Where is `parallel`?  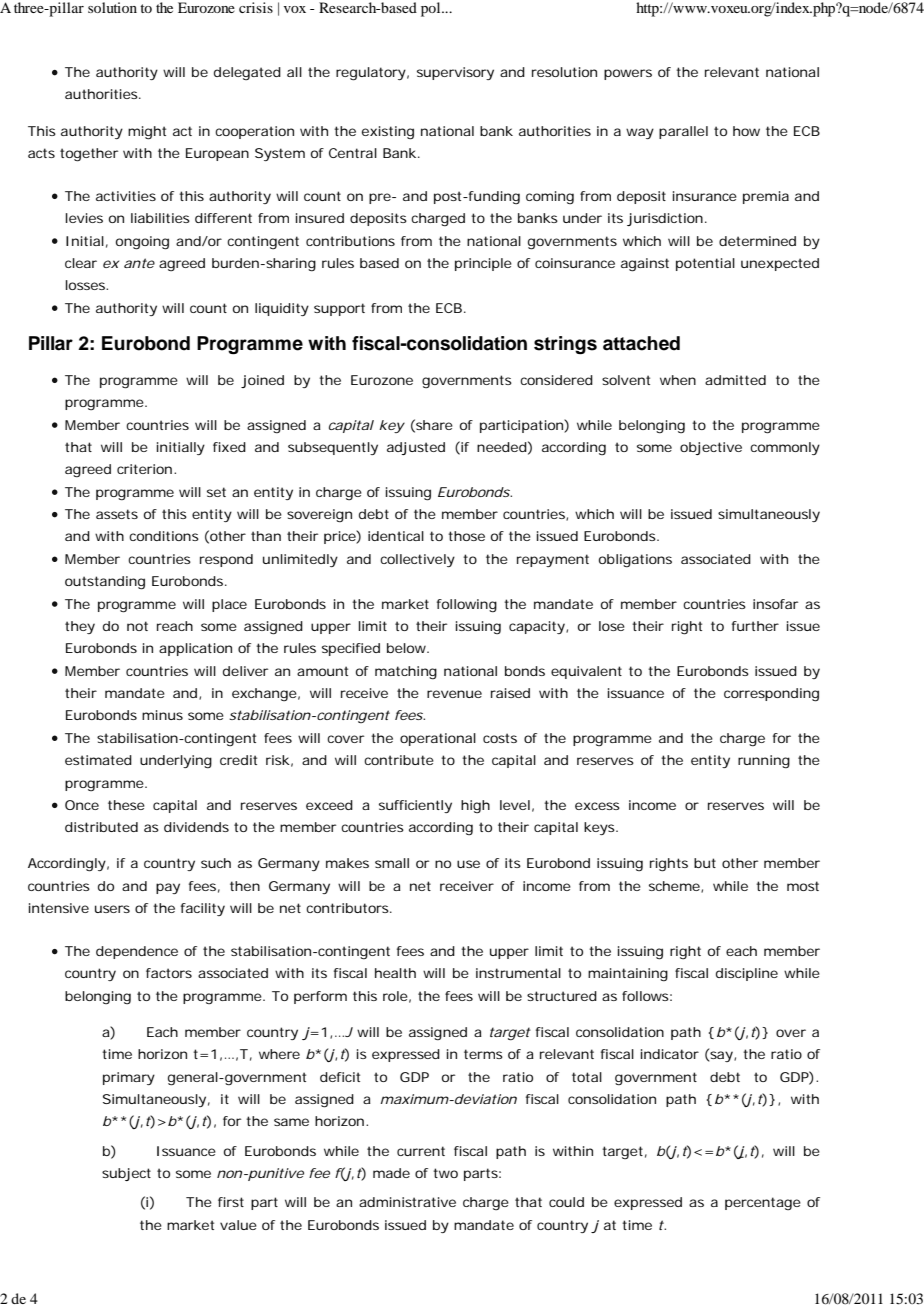 parallel is located at coordinates (683, 132).
